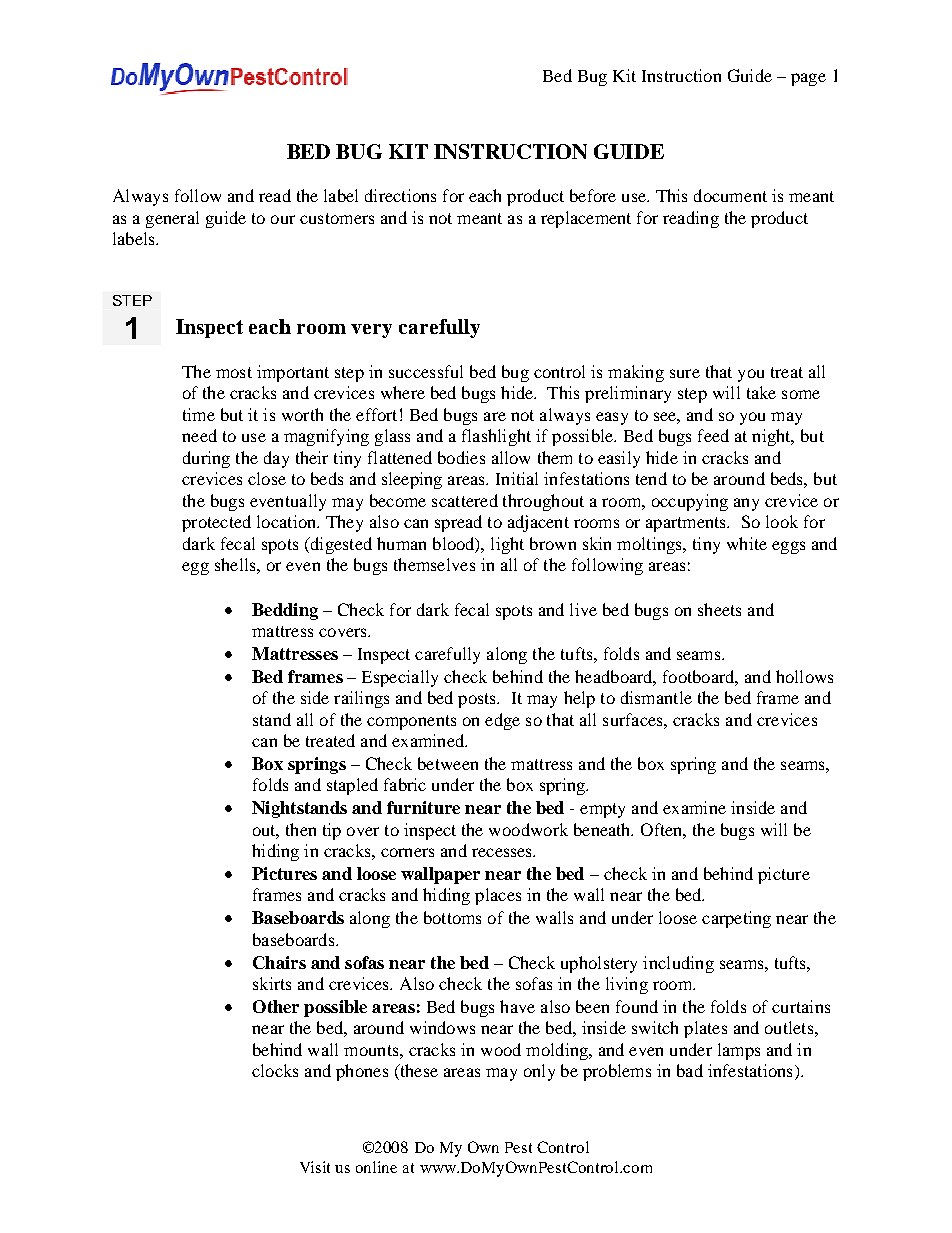 Image resolution: width=952 pixels, height=1233 pixels. I want to click on Bedding, so click(285, 611).
